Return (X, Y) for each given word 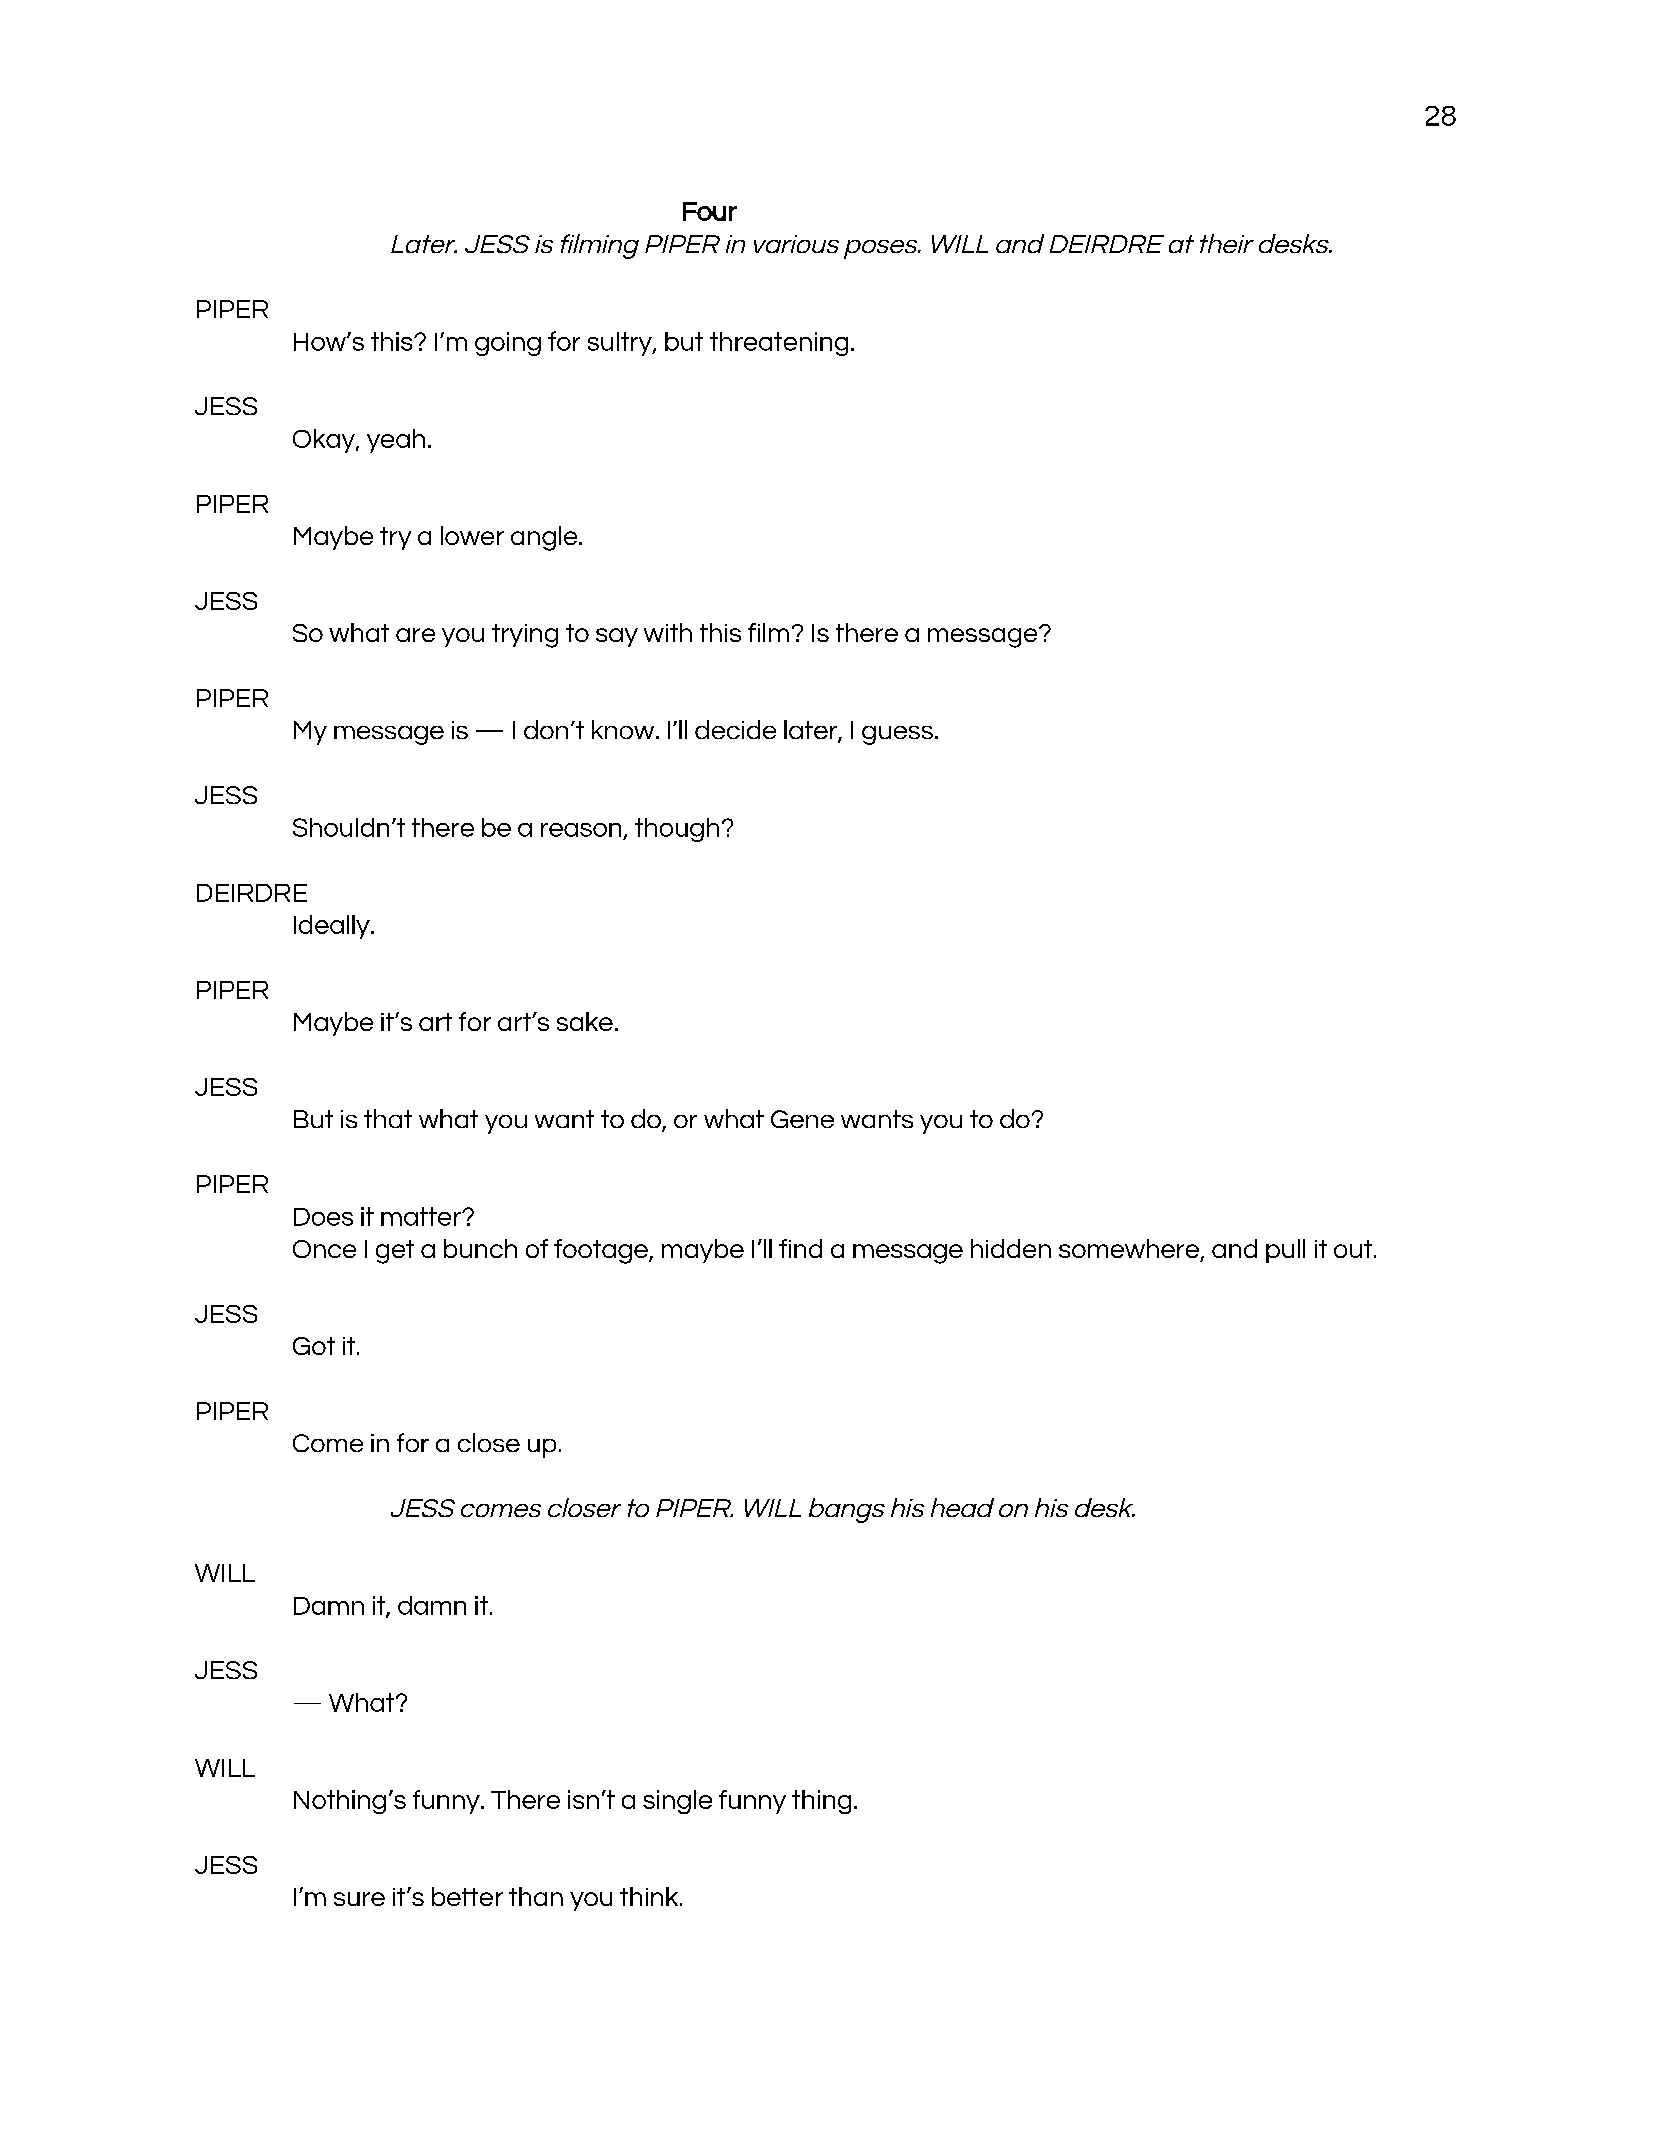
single (677, 1802)
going (508, 344)
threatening (779, 344)
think (650, 1896)
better (467, 1896)
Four (710, 211)
